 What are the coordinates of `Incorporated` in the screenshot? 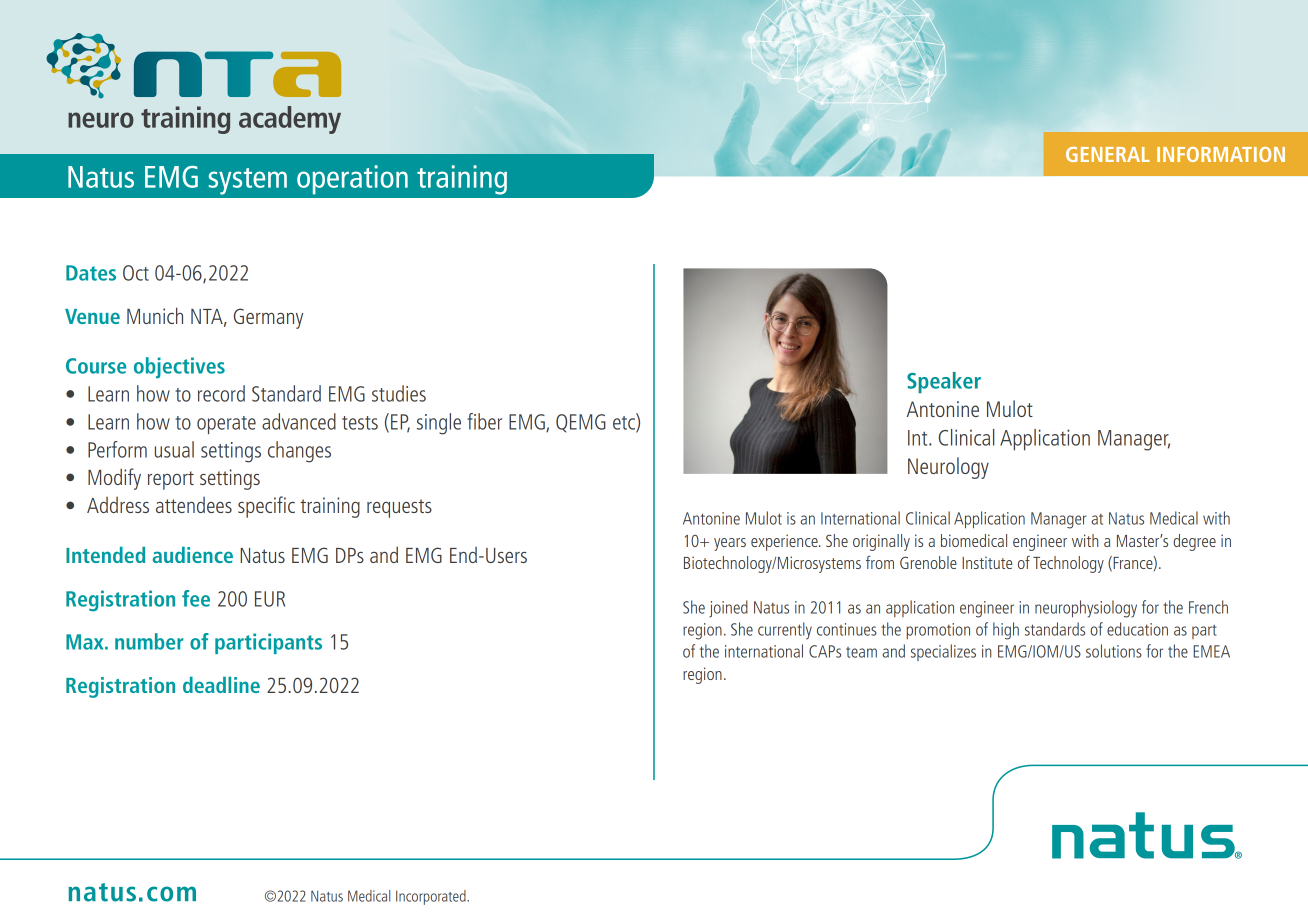 It's located at (432, 897).
